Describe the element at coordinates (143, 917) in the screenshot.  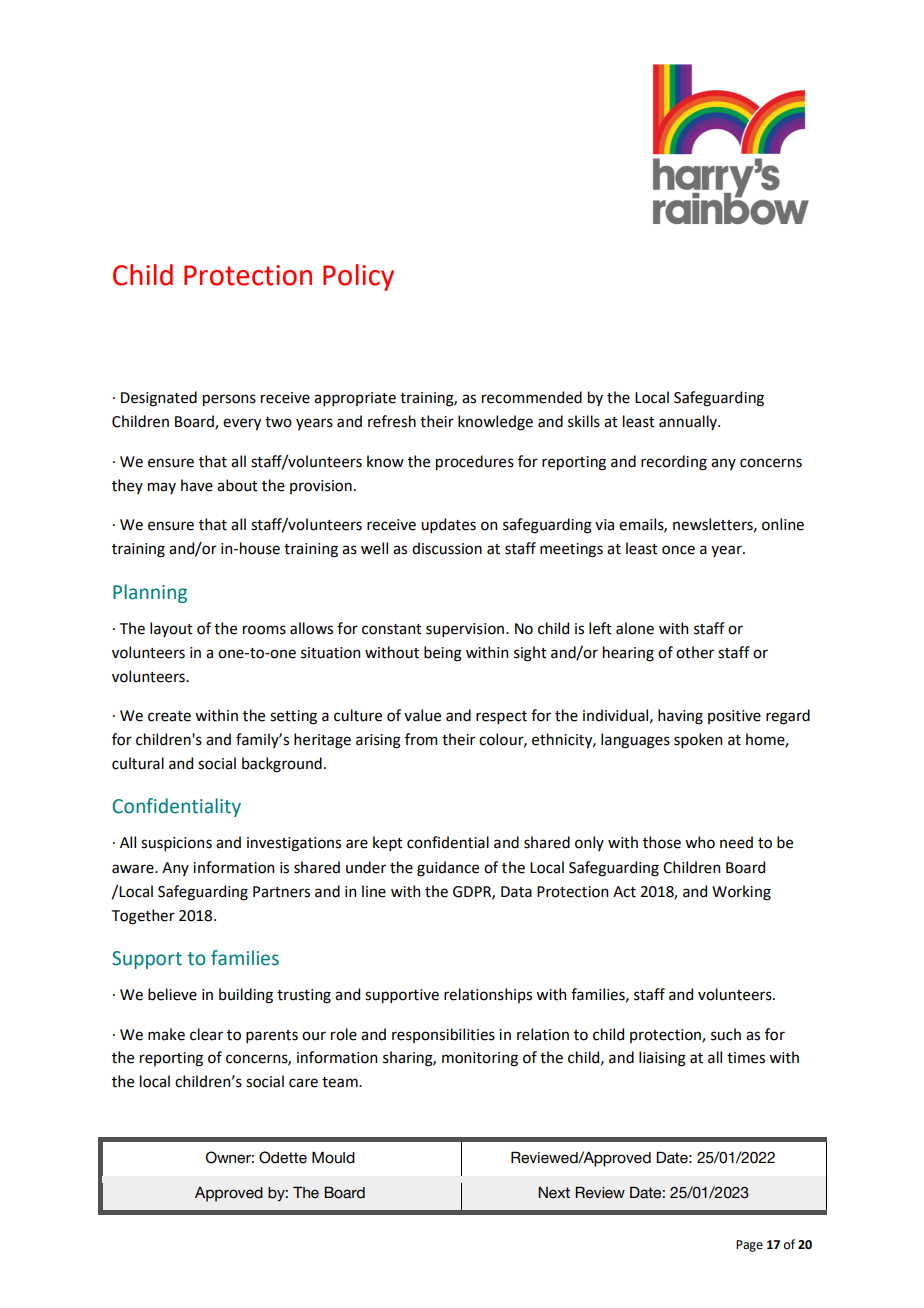
I see `Together` at that location.
